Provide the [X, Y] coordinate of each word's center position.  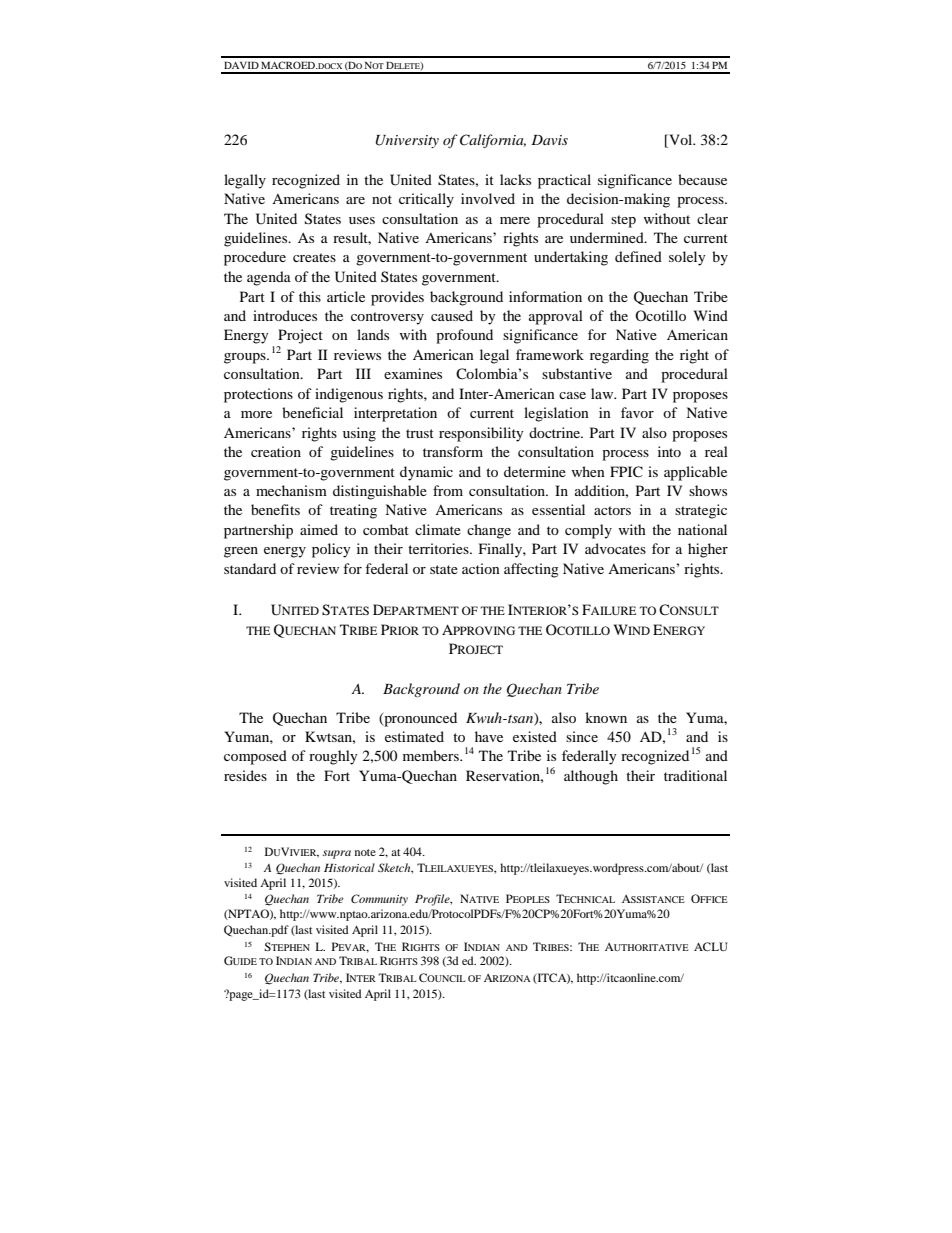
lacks [515, 179]
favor [637, 412]
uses [362, 220]
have [489, 736]
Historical [349, 867]
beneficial [312, 412]
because [702, 179]
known [606, 717]
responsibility [481, 434]
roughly [333, 757]
